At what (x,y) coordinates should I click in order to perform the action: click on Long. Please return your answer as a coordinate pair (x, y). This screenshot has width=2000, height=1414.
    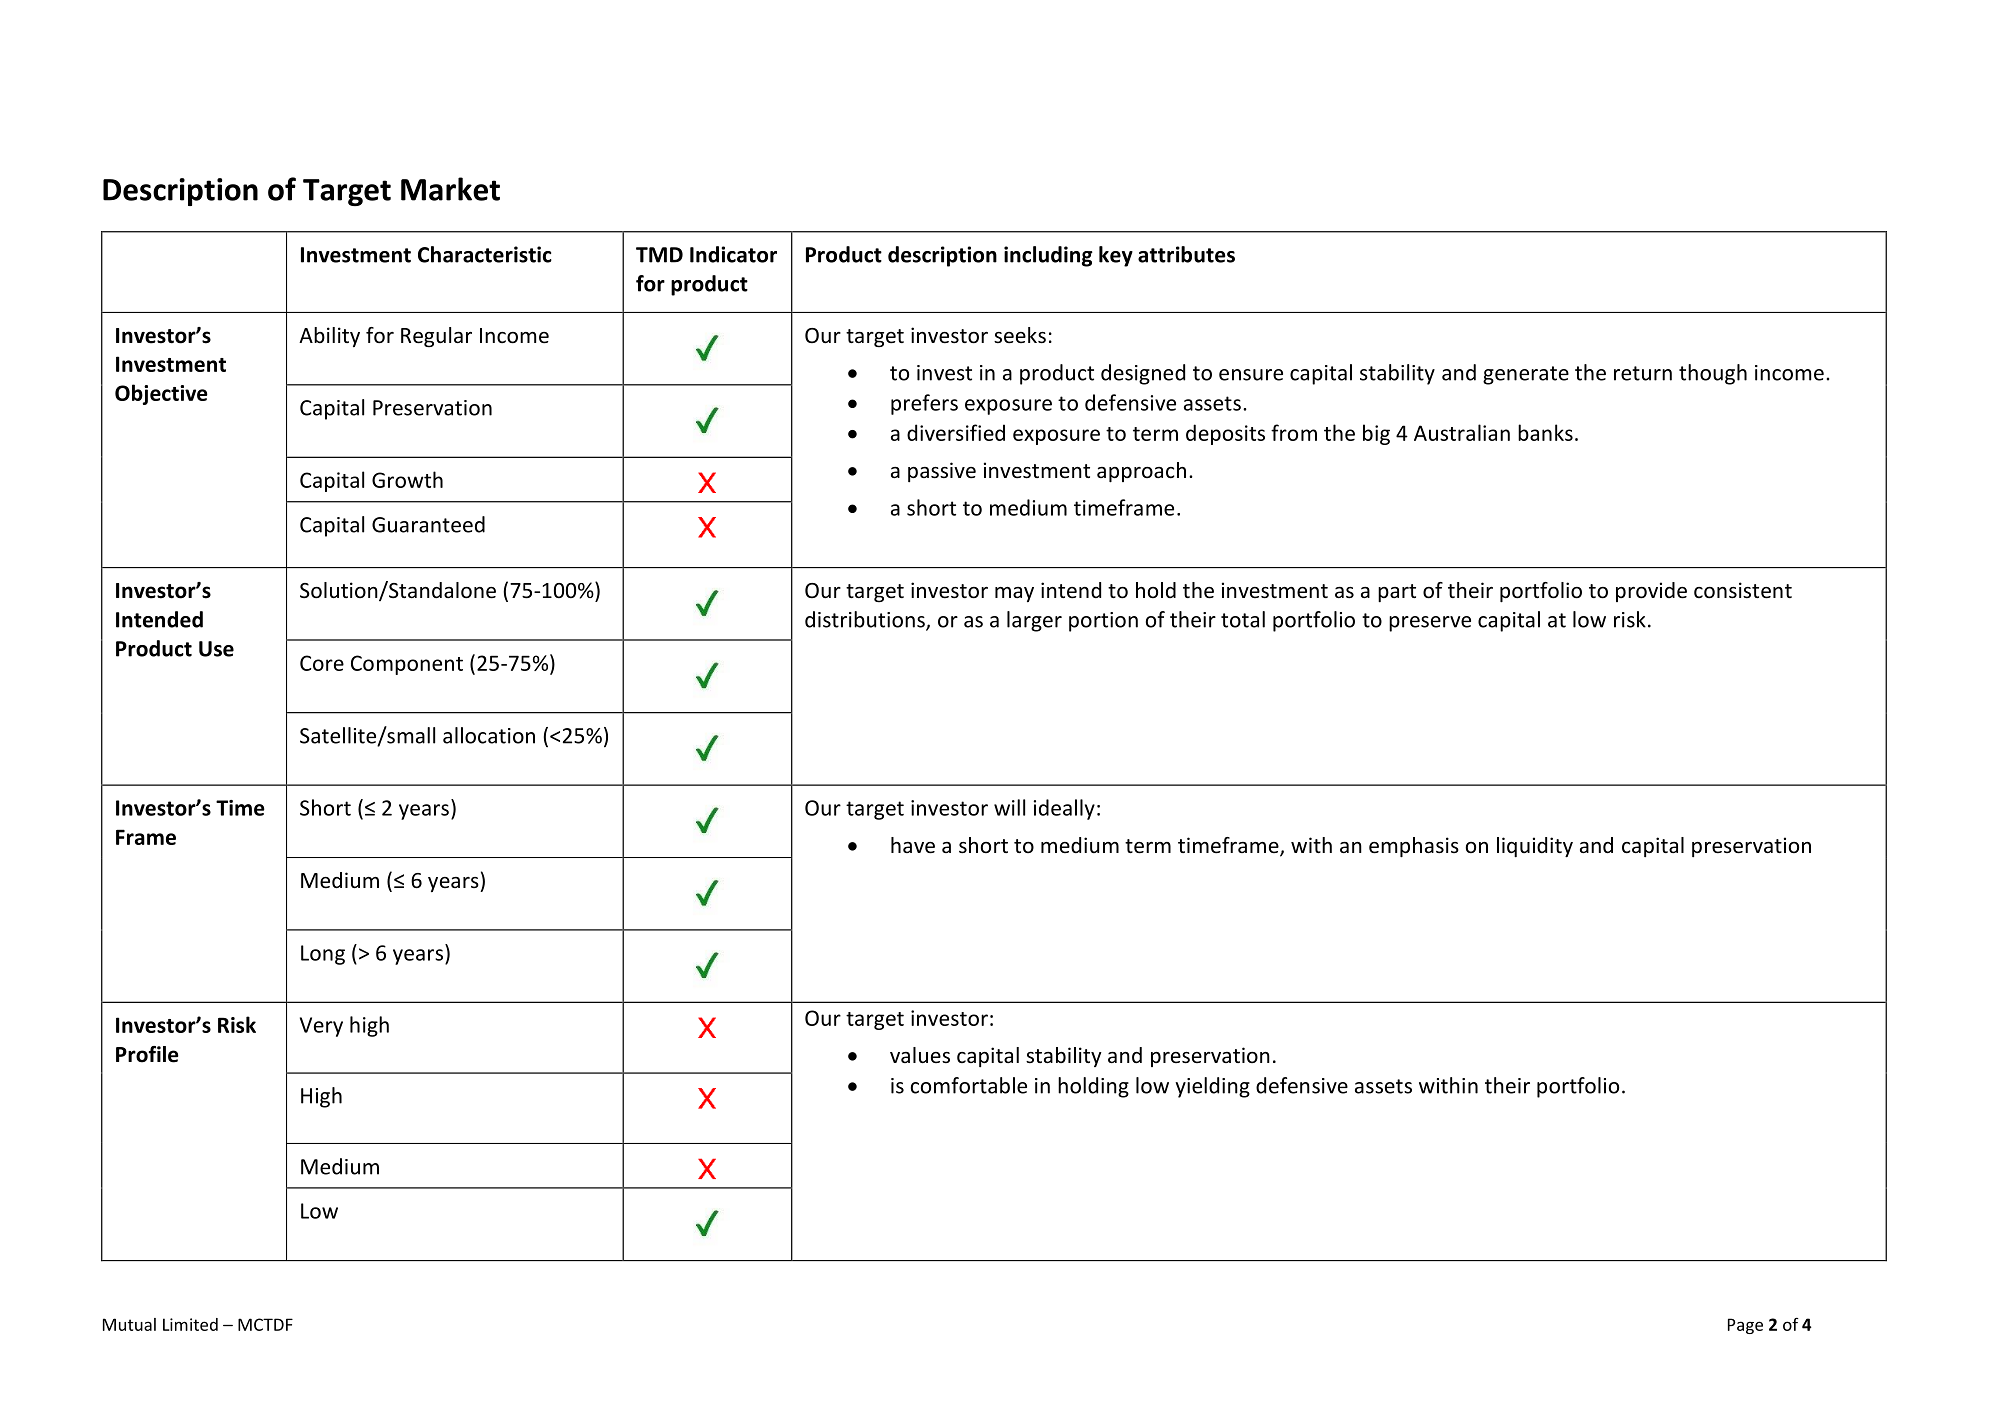
    Looking at the image, I should click on (323, 955).
